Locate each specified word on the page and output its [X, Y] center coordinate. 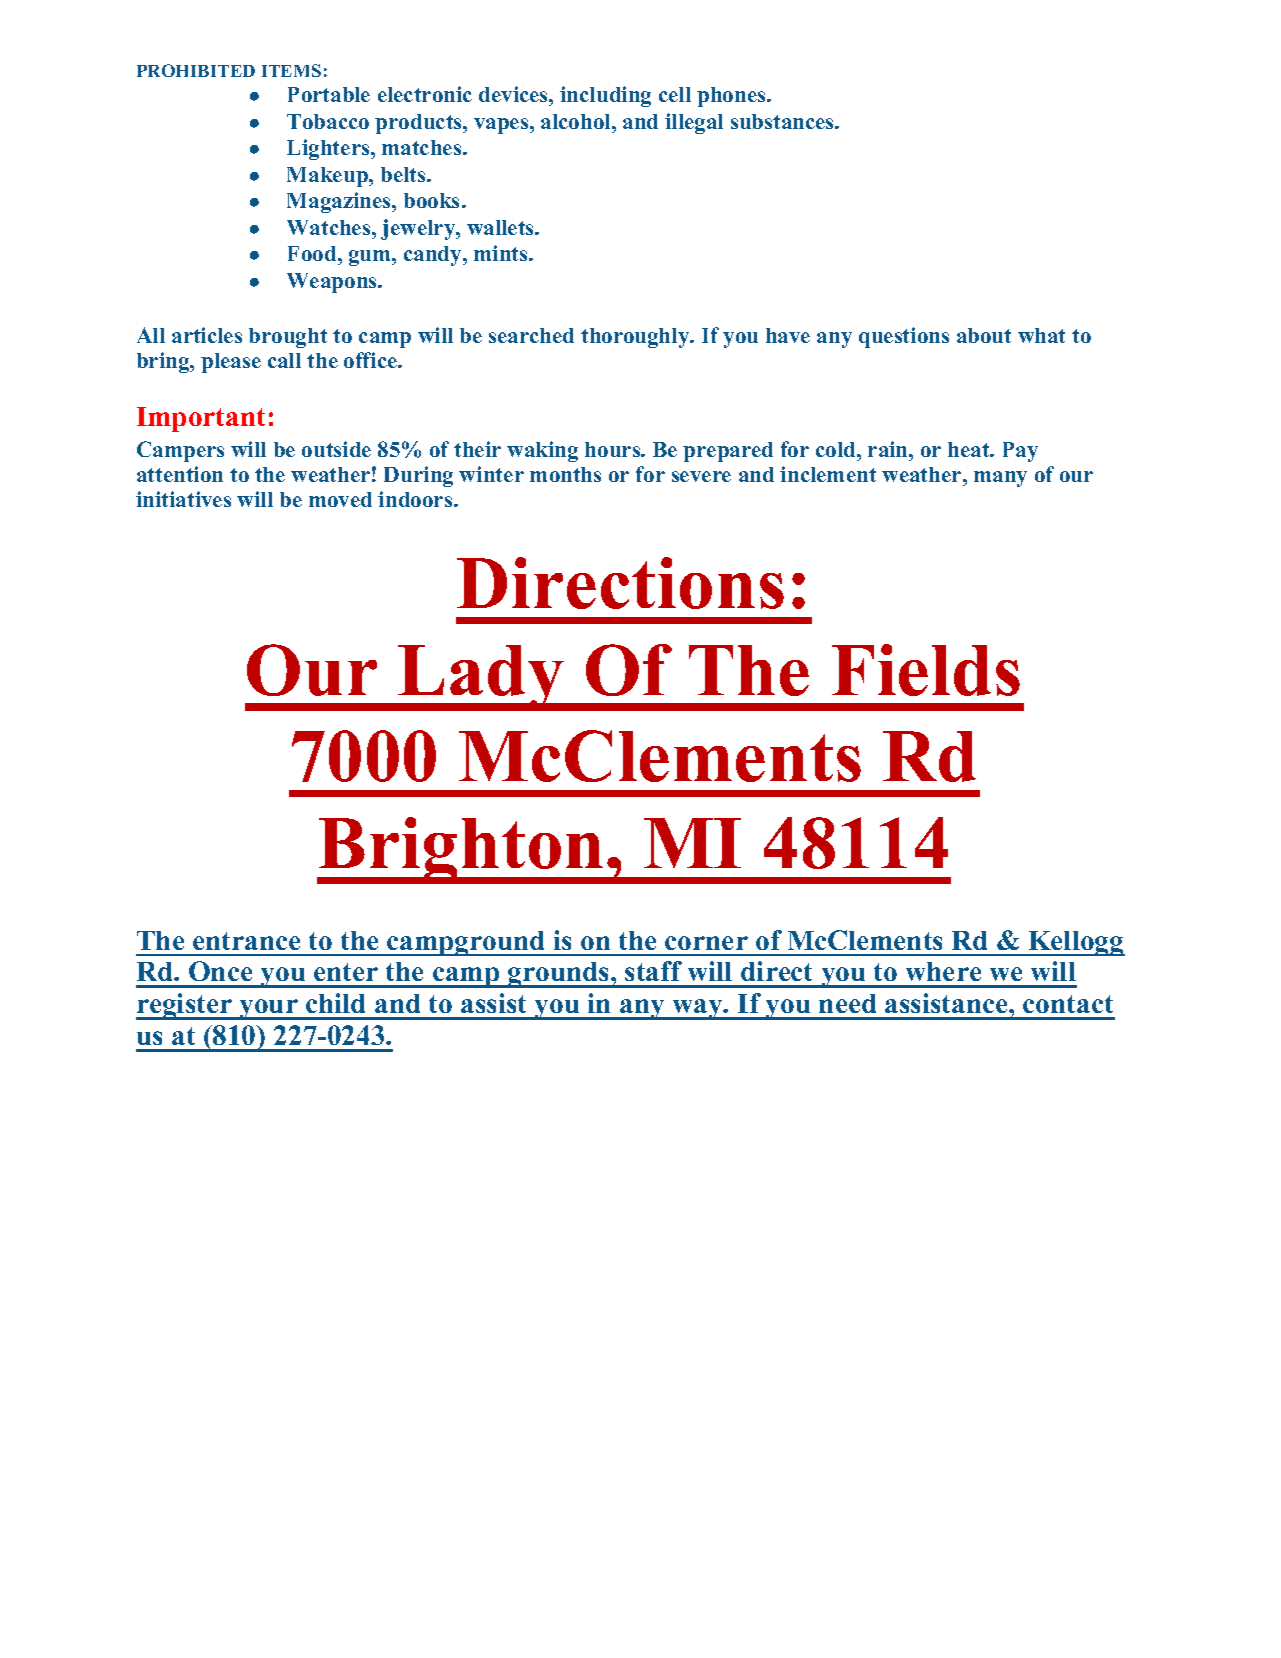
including [605, 96]
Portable [329, 94]
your [268, 1009]
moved [340, 499]
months [565, 474]
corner [706, 943]
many [1000, 479]
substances [784, 121]
